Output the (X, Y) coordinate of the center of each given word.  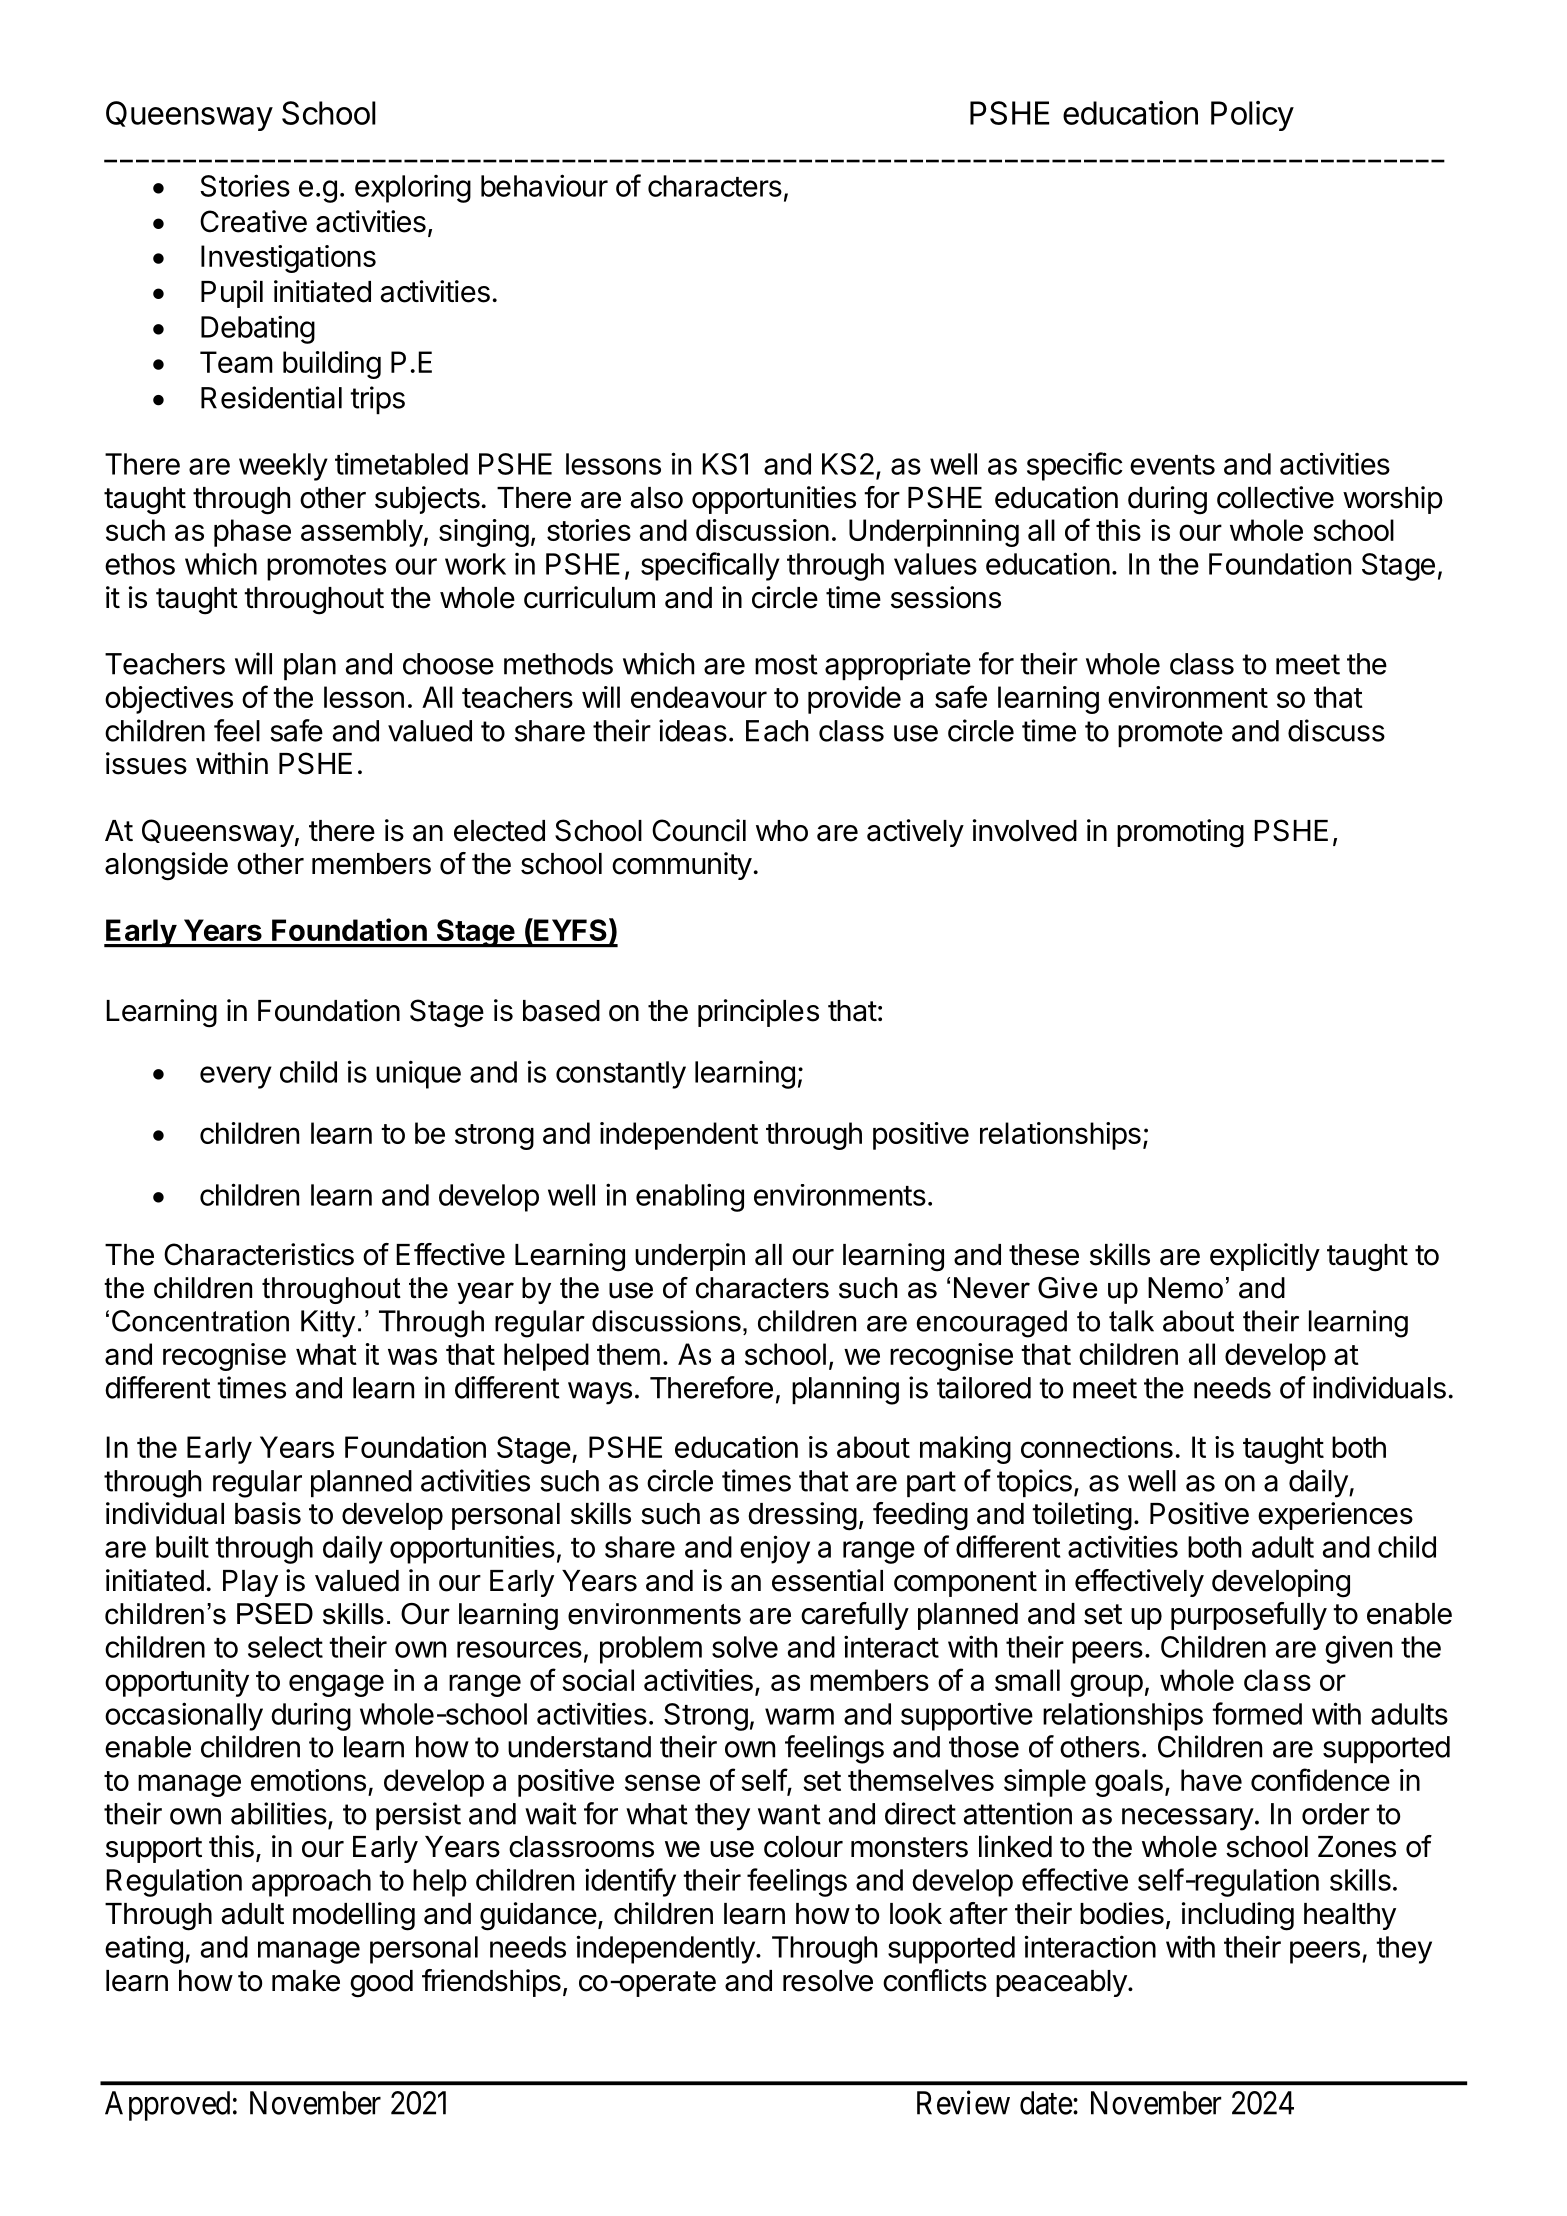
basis (268, 1513)
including (1238, 1916)
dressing (802, 1516)
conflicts (935, 1980)
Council (699, 830)
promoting (1180, 833)
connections (1097, 1447)
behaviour (544, 185)
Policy (1252, 116)
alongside (166, 866)
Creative (253, 221)
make (306, 1981)
